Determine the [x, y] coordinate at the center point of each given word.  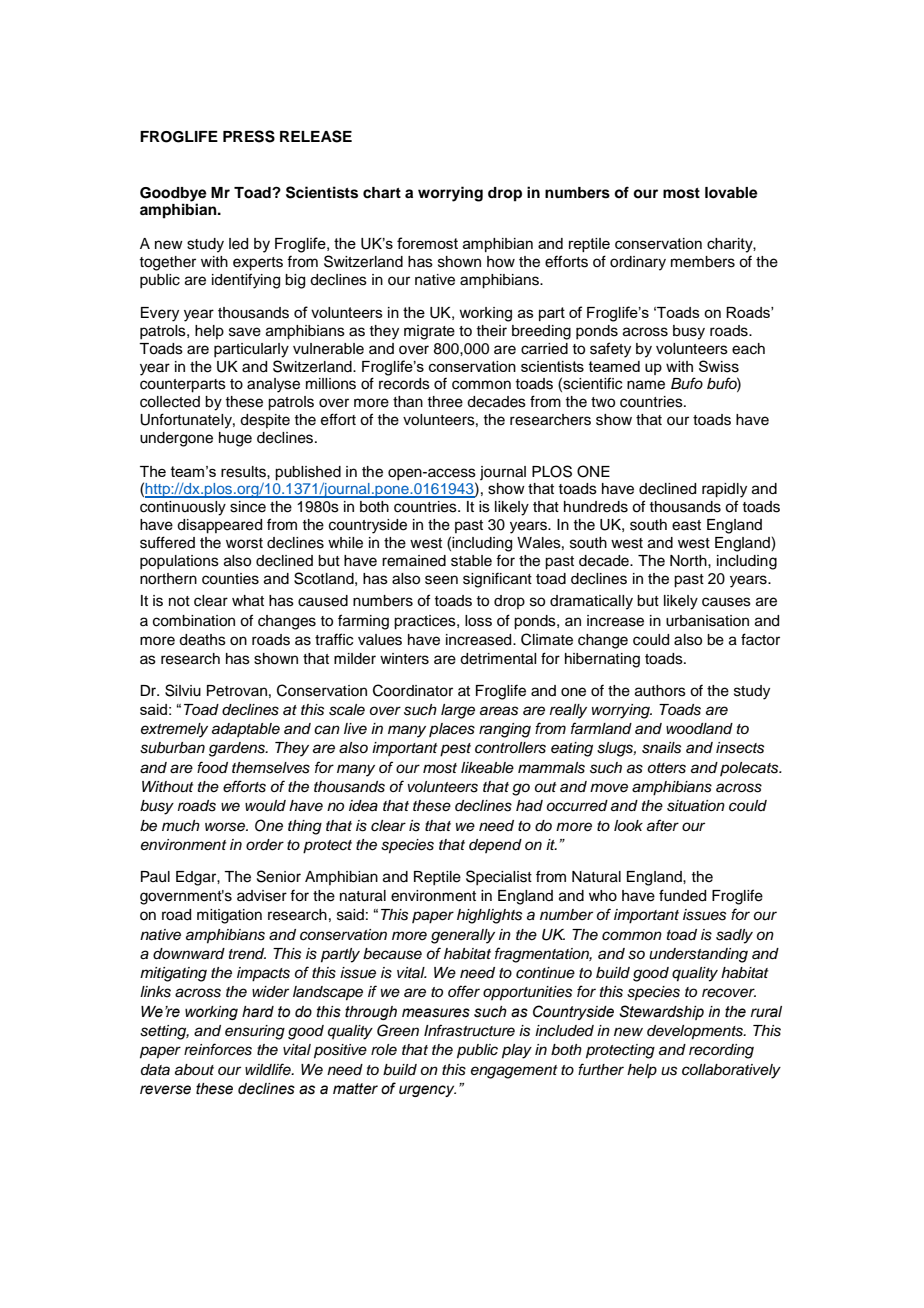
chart [382, 193]
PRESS [249, 136]
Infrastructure [469, 1030]
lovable [731, 193]
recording [721, 1051]
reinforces [218, 1049]
